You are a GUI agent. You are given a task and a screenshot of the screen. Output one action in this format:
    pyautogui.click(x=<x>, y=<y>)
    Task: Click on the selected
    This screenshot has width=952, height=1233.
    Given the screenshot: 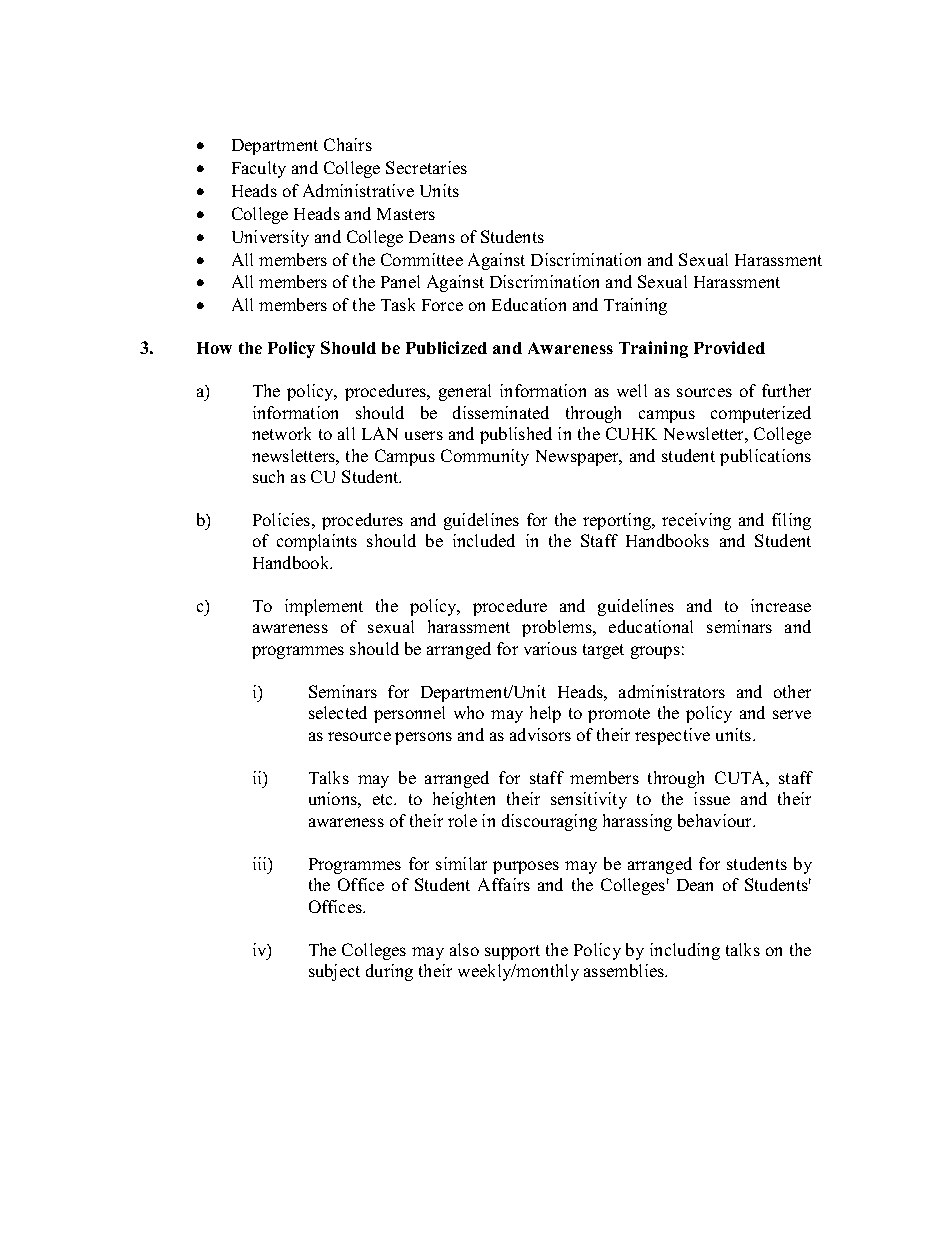 What is the action you would take?
    pyautogui.click(x=338, y=712)
